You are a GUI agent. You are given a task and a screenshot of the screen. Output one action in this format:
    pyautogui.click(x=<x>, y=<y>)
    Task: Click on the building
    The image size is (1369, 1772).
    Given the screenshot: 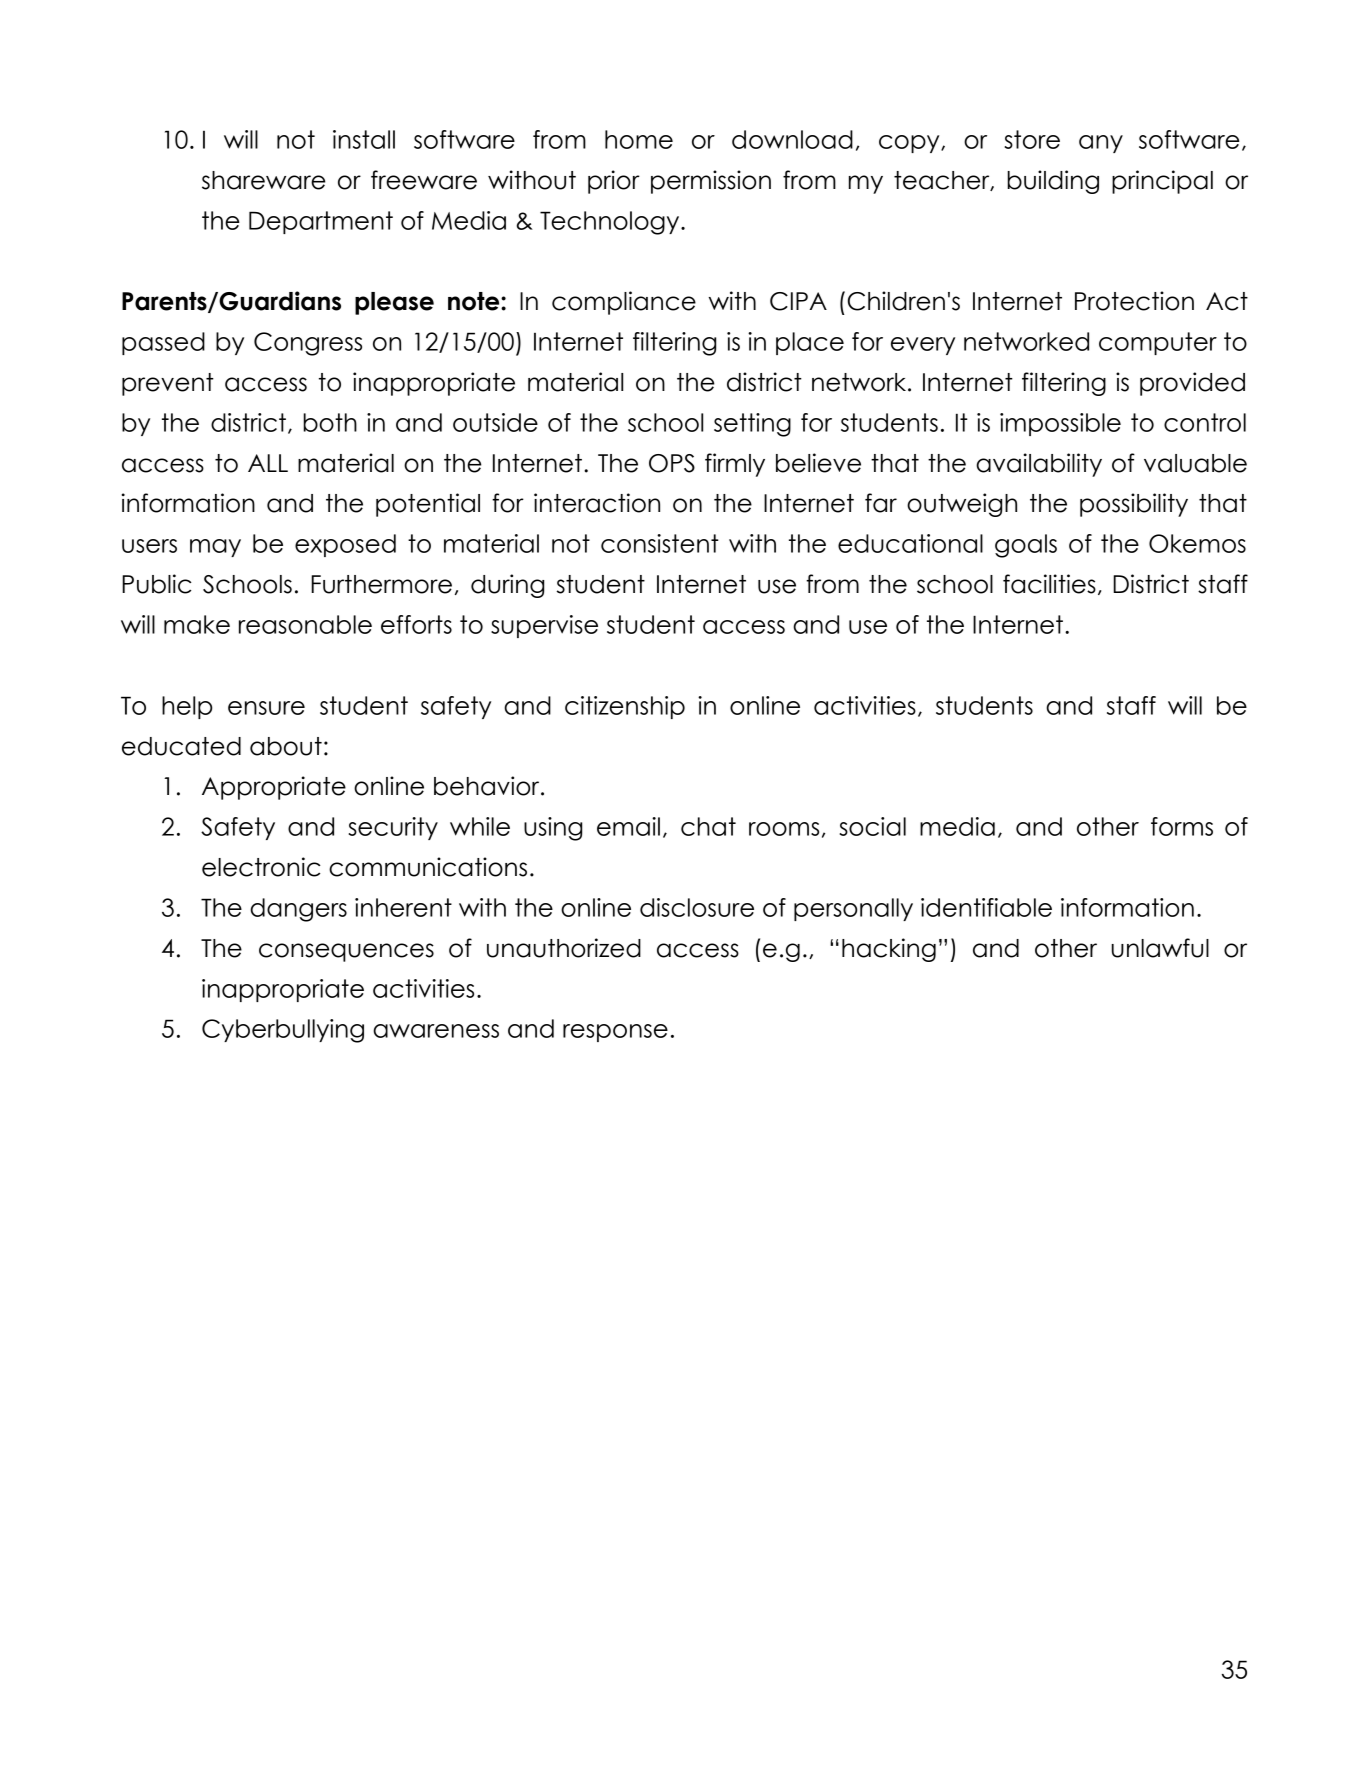 What is the action you would take?
    pyautogui.click(x=1053, y=182)
